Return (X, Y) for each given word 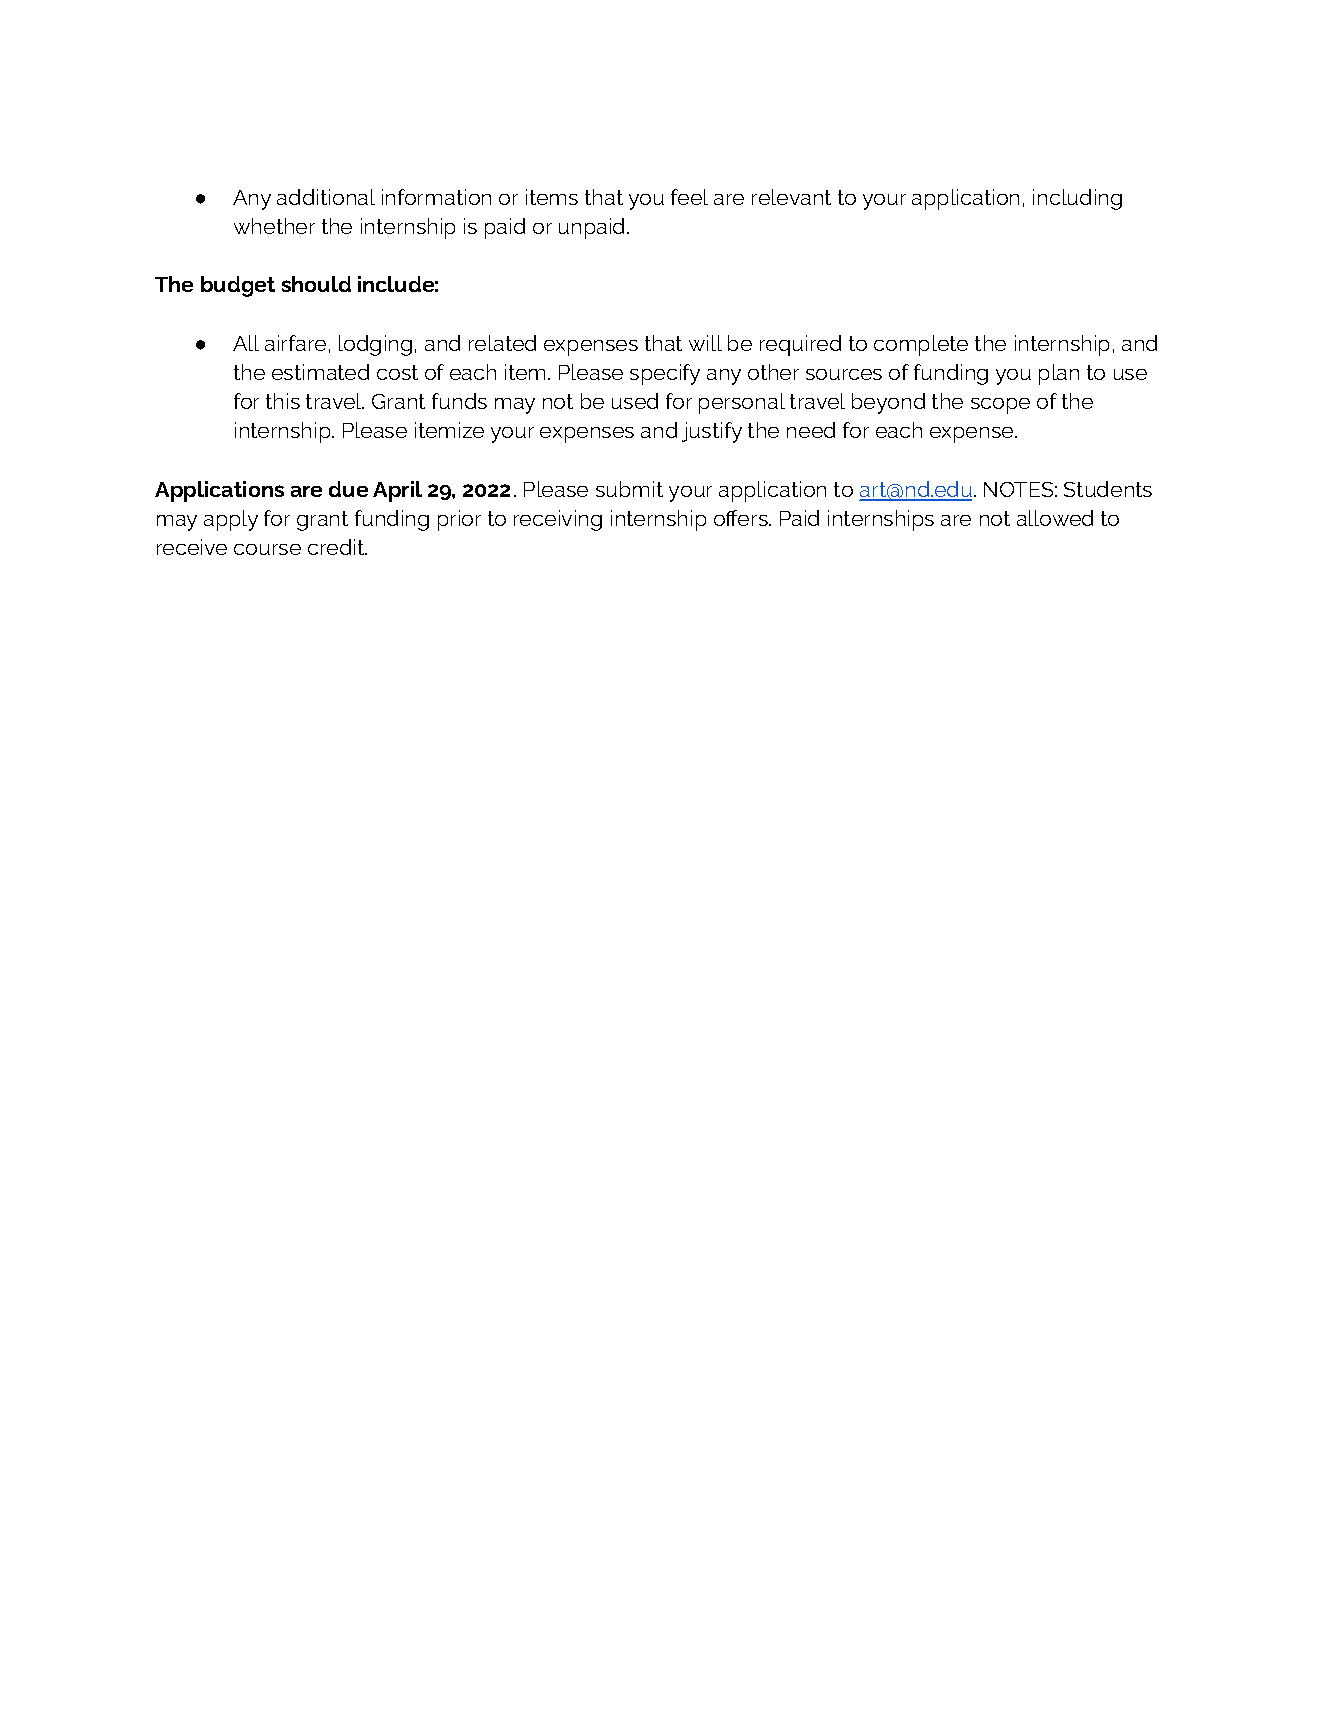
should (316, 284)
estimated (320, 372)
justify (712, 432)
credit (337, 547)
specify (665, 374)
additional (326, 197)
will (705, 343)
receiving (558, 520)
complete (921, 345)
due (348, 489)
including (1077, 199)
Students (1108, 489)
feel (689, 197)
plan (1059, 374)
